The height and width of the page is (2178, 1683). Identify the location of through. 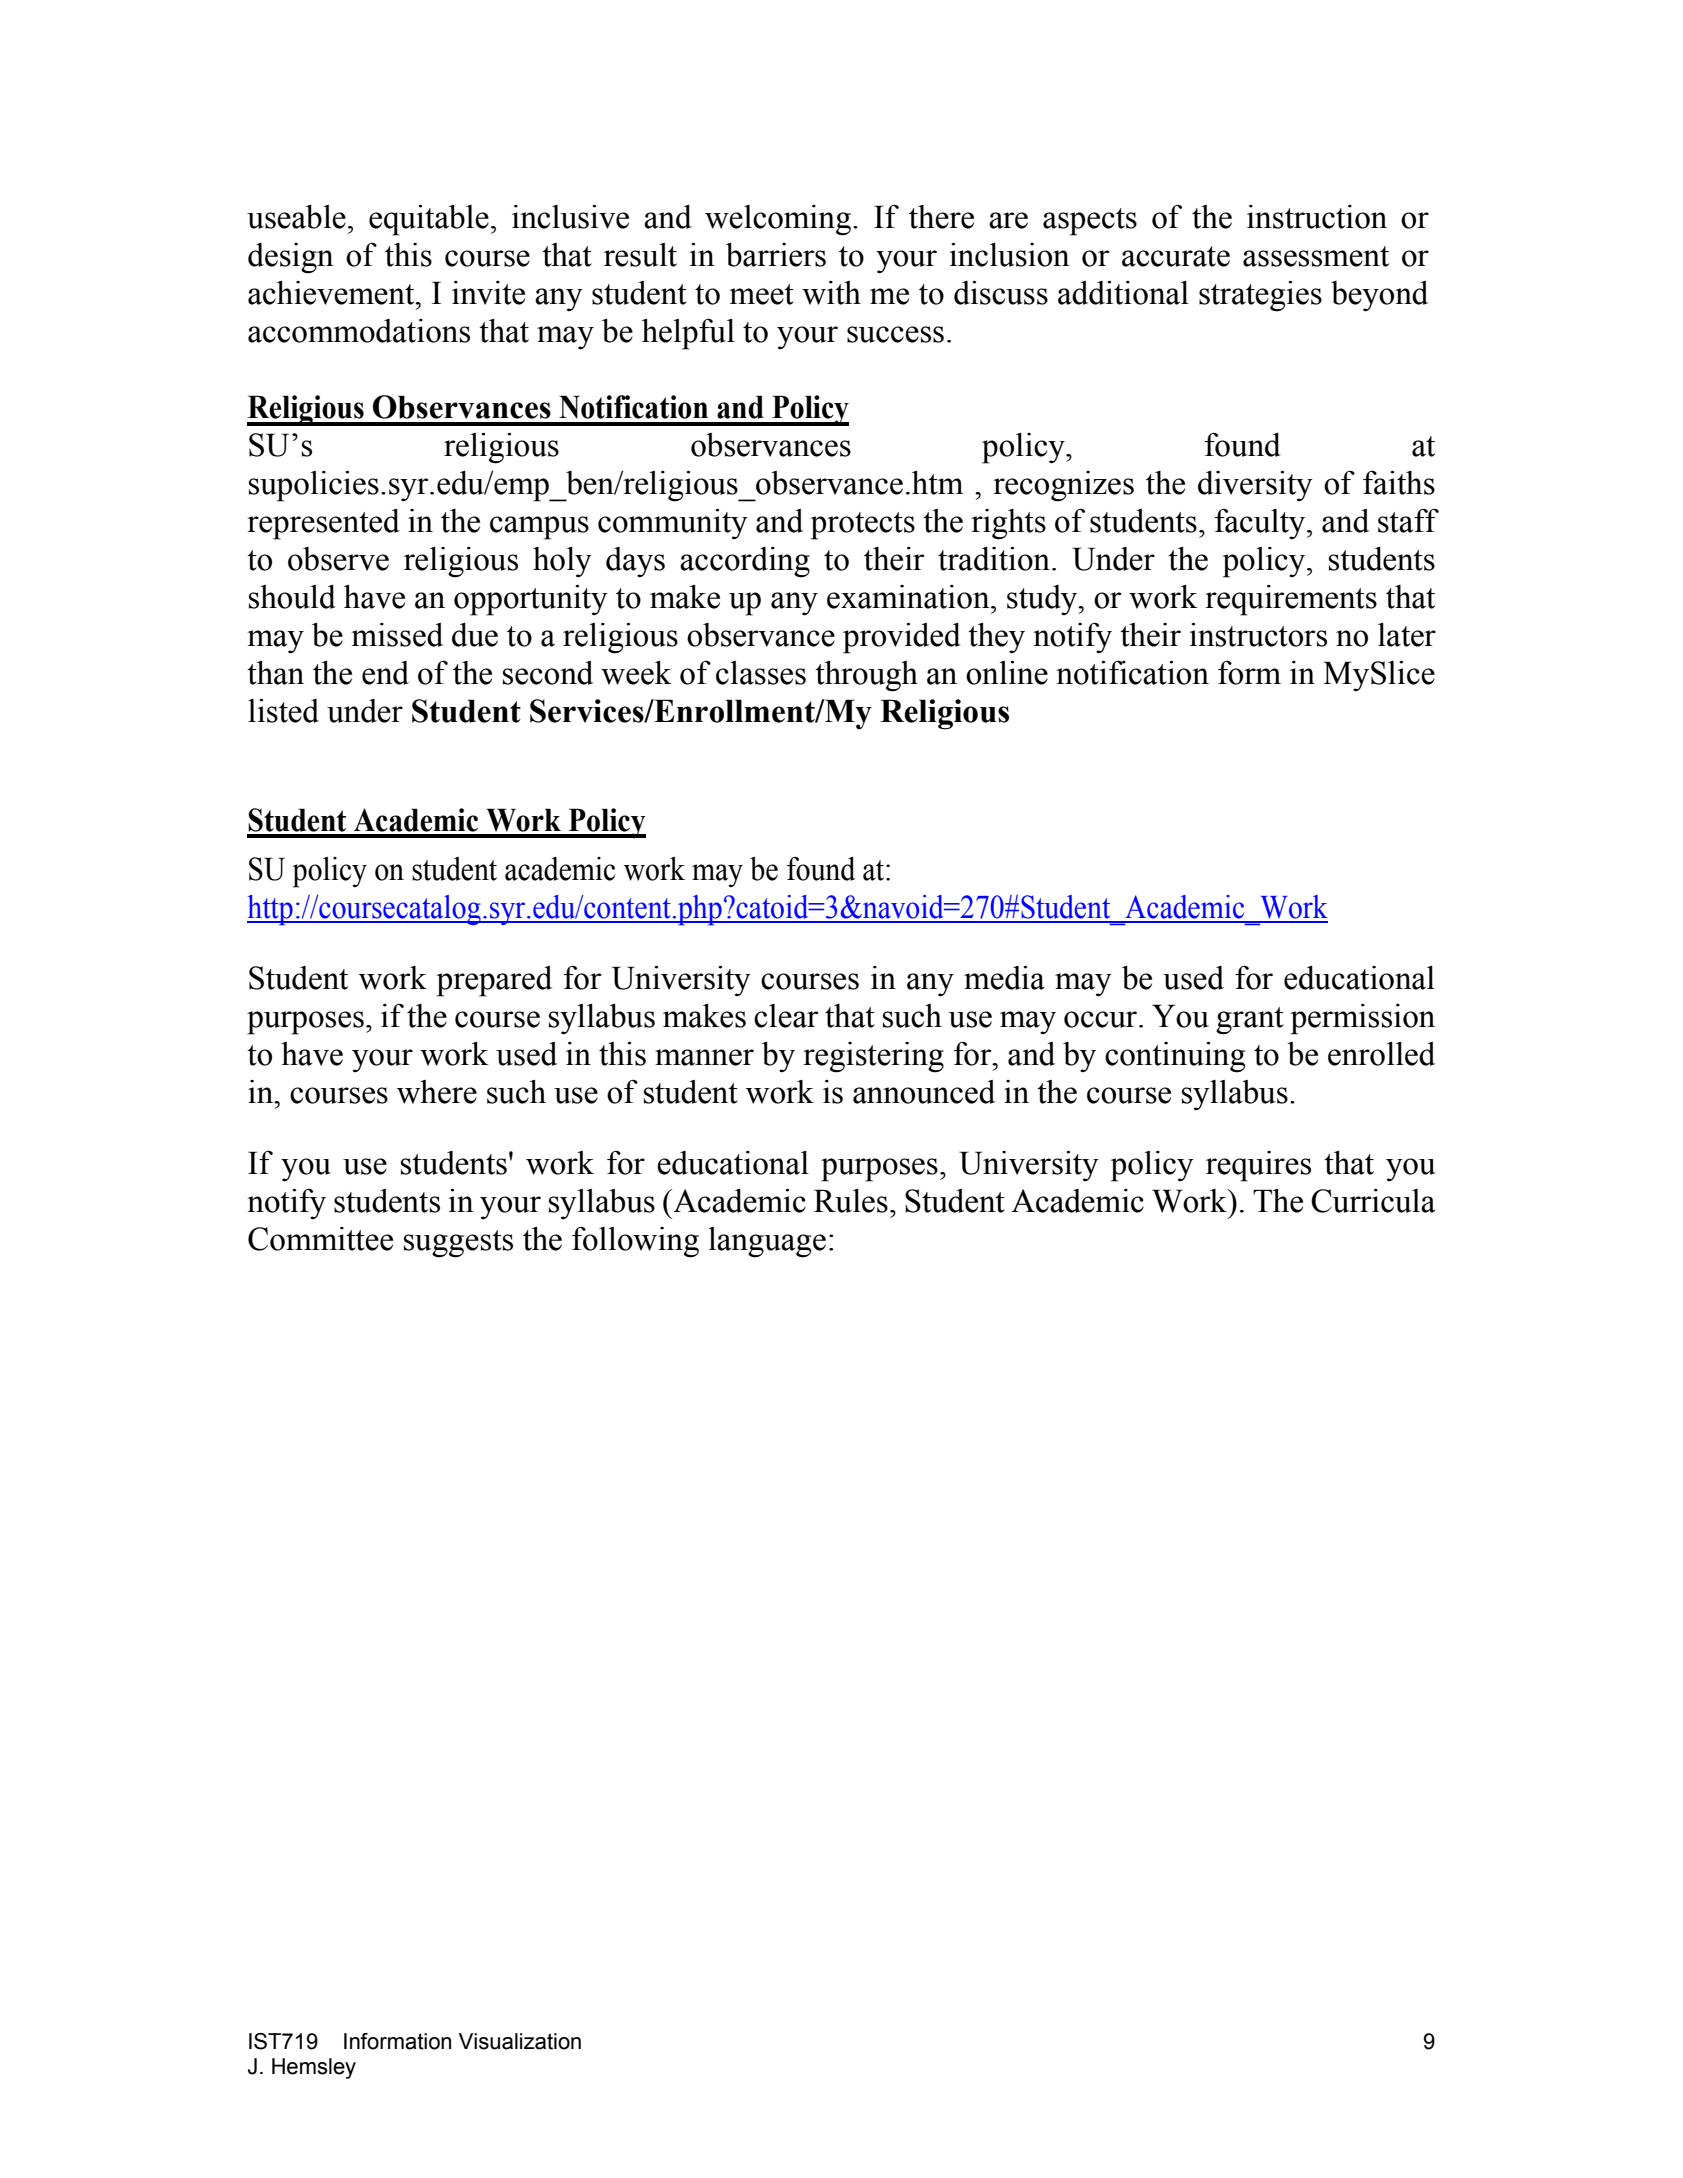
(866, 676).
